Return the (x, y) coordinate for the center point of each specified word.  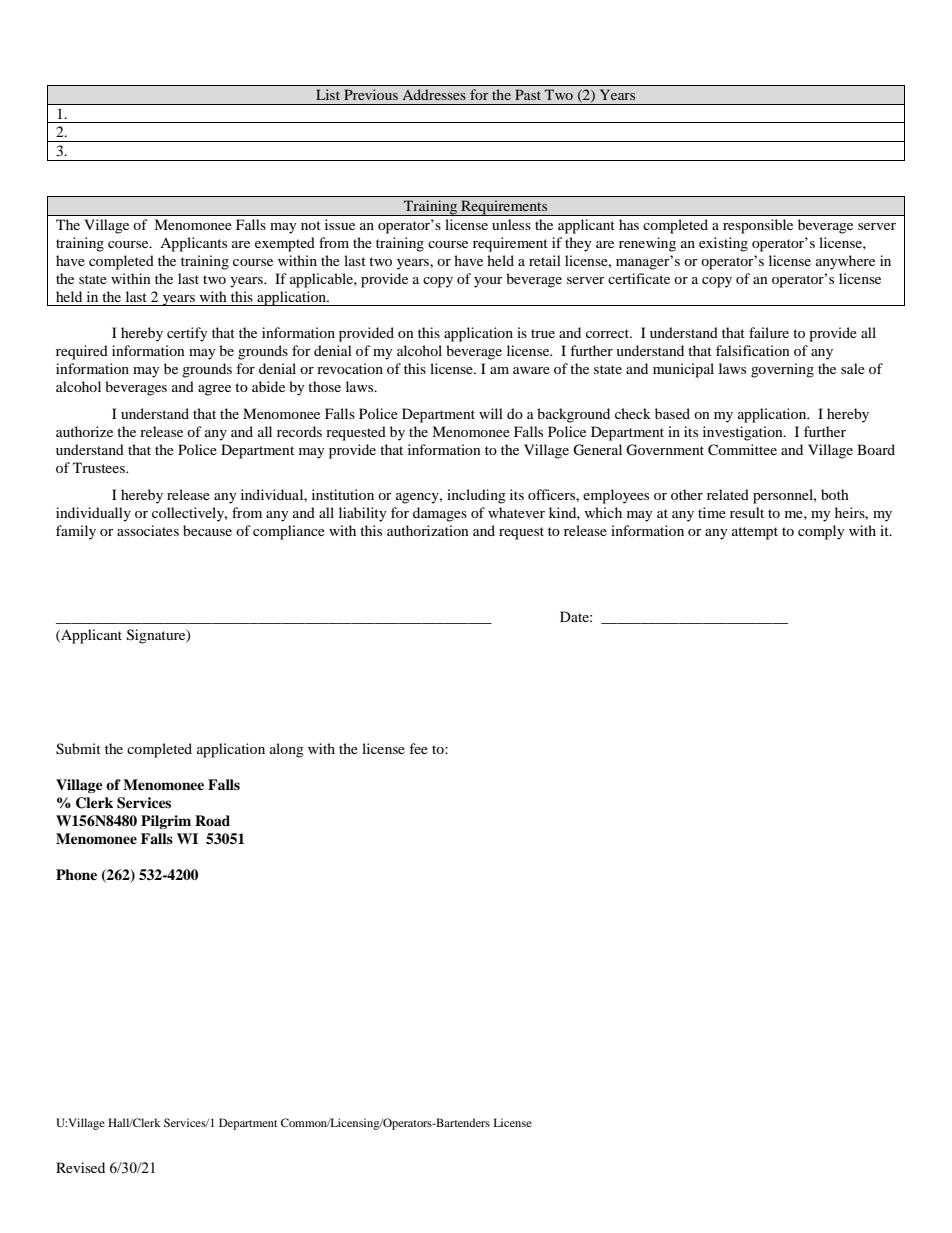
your (488, 282)
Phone (76, 874)
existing (723, 244)
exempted (285, 244)
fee (418, 748)
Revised (80, 1167)
